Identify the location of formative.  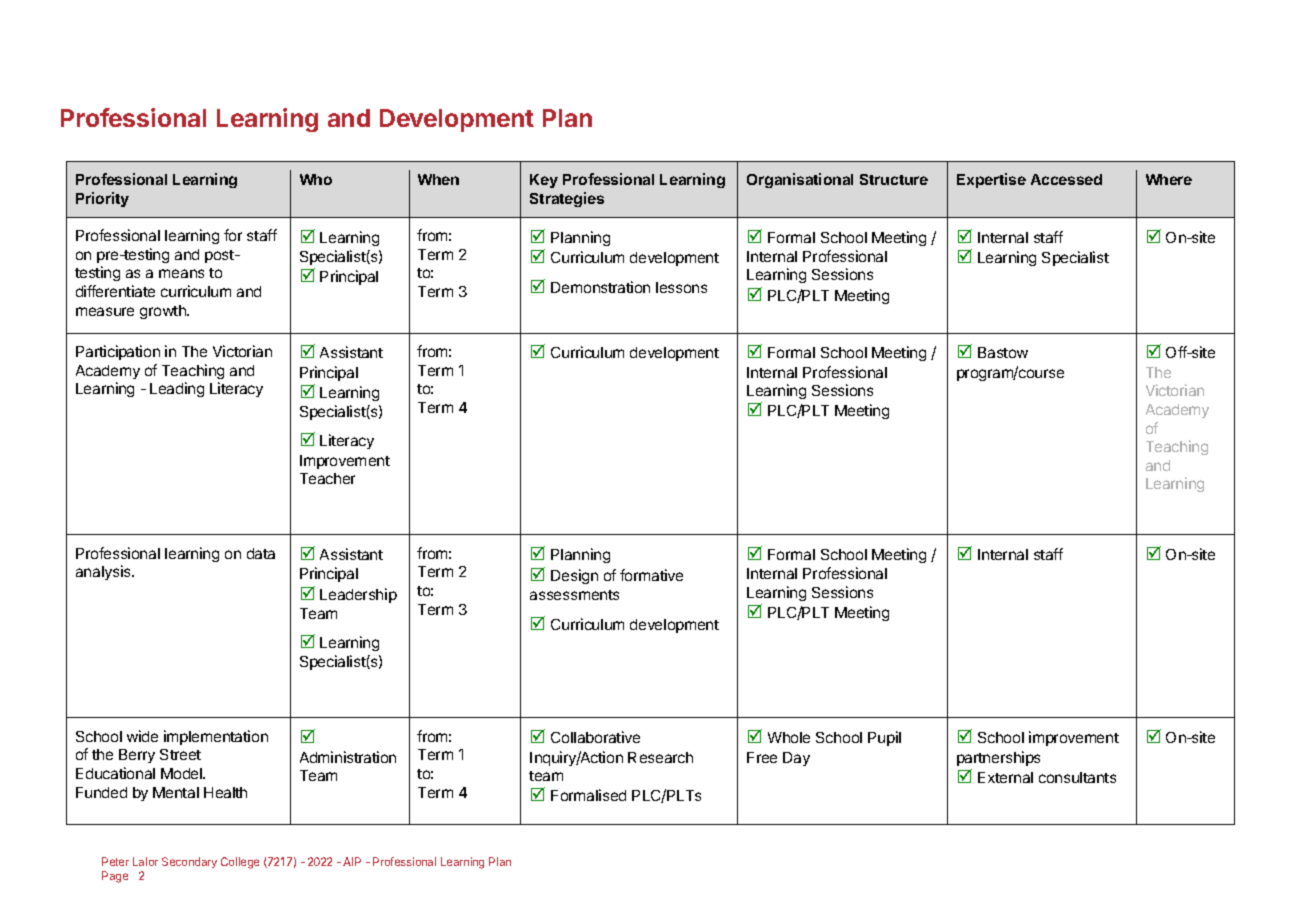
(651, 575).
